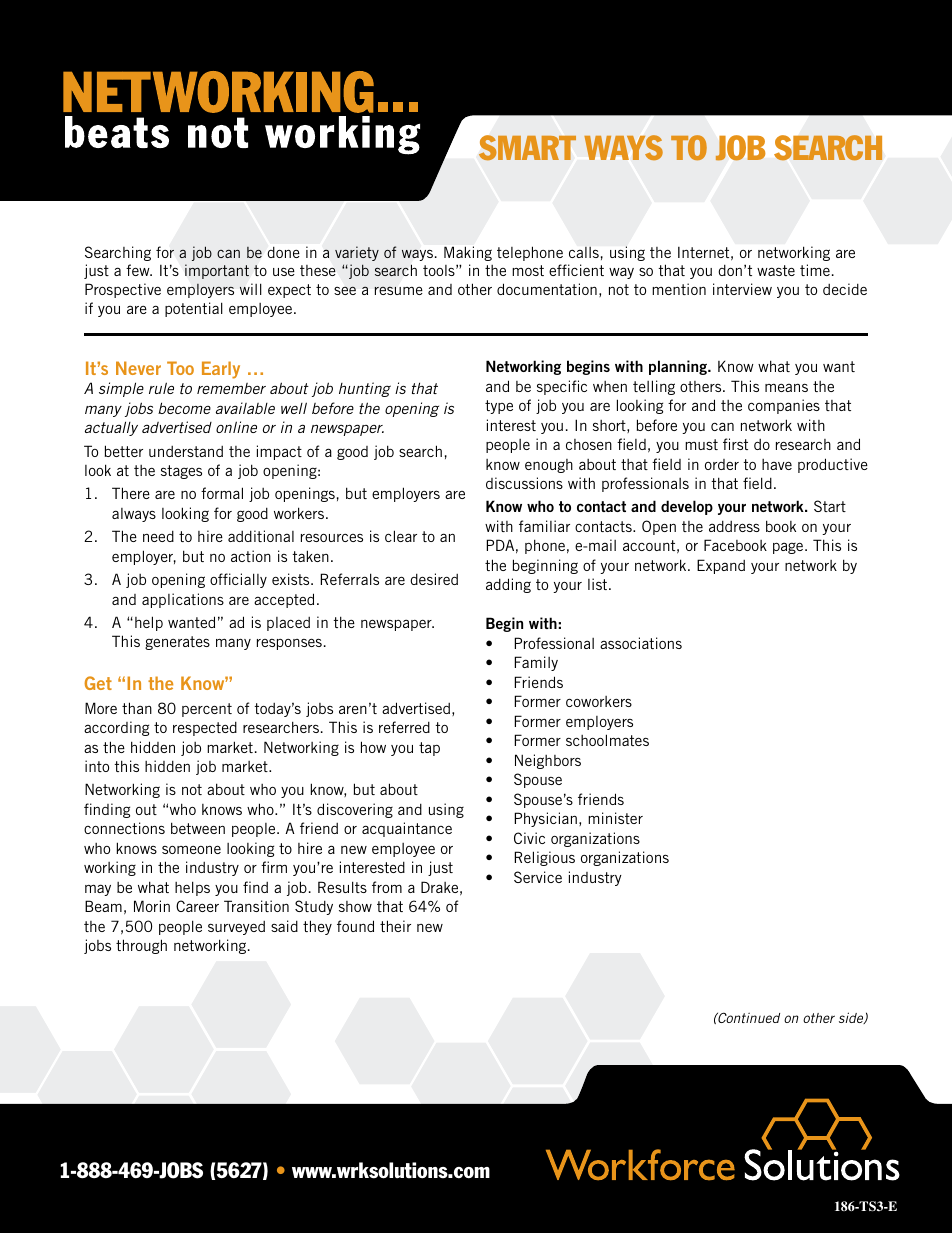 The height and width of the image is (1233, 952). Describe the element at coordinates (538, 877) in the image. I see `Service` at that location.
